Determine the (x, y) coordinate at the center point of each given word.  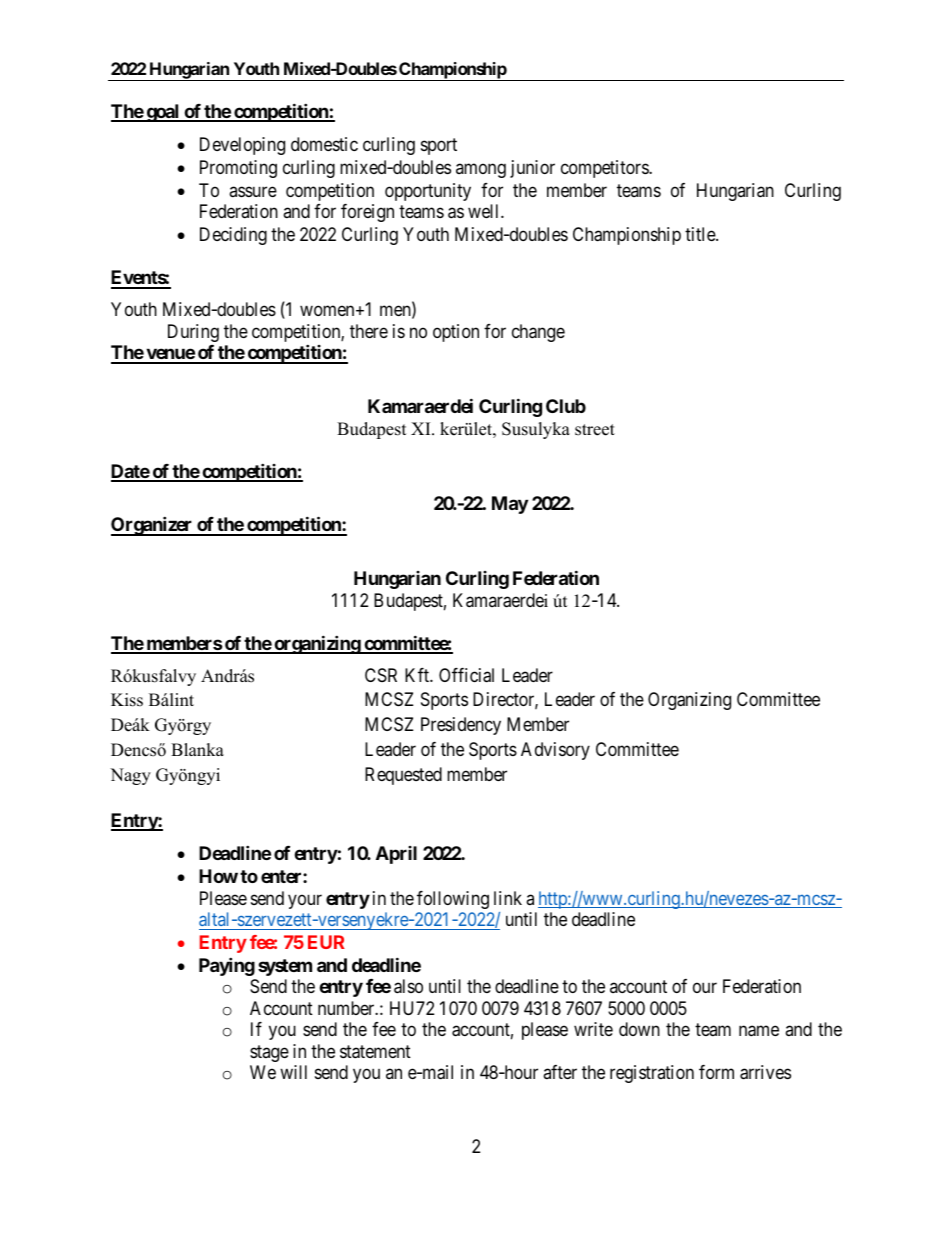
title (701, 234)
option (456, 333)
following (453, 900)
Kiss (127, 700)
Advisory (555, 751)
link (508, 898)
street (595, 430)
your (305, 901)
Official (466, 675)
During (193, 333)
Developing (242, 146)
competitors (605, 169)
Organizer (153, 526)
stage (269, 1053)
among (481, 170)
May (510, 505)
